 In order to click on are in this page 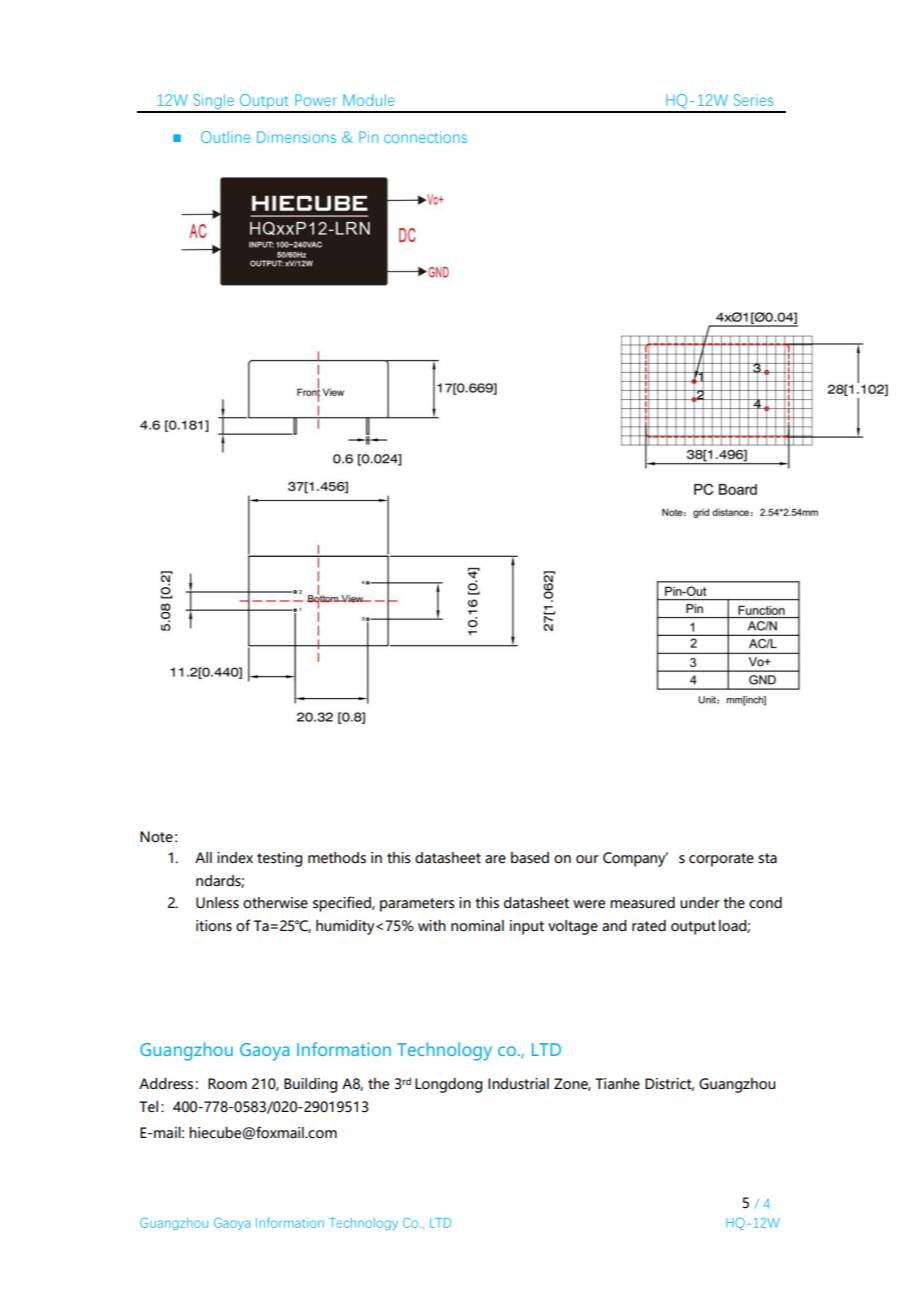, I will do `click(495, 859)`.
